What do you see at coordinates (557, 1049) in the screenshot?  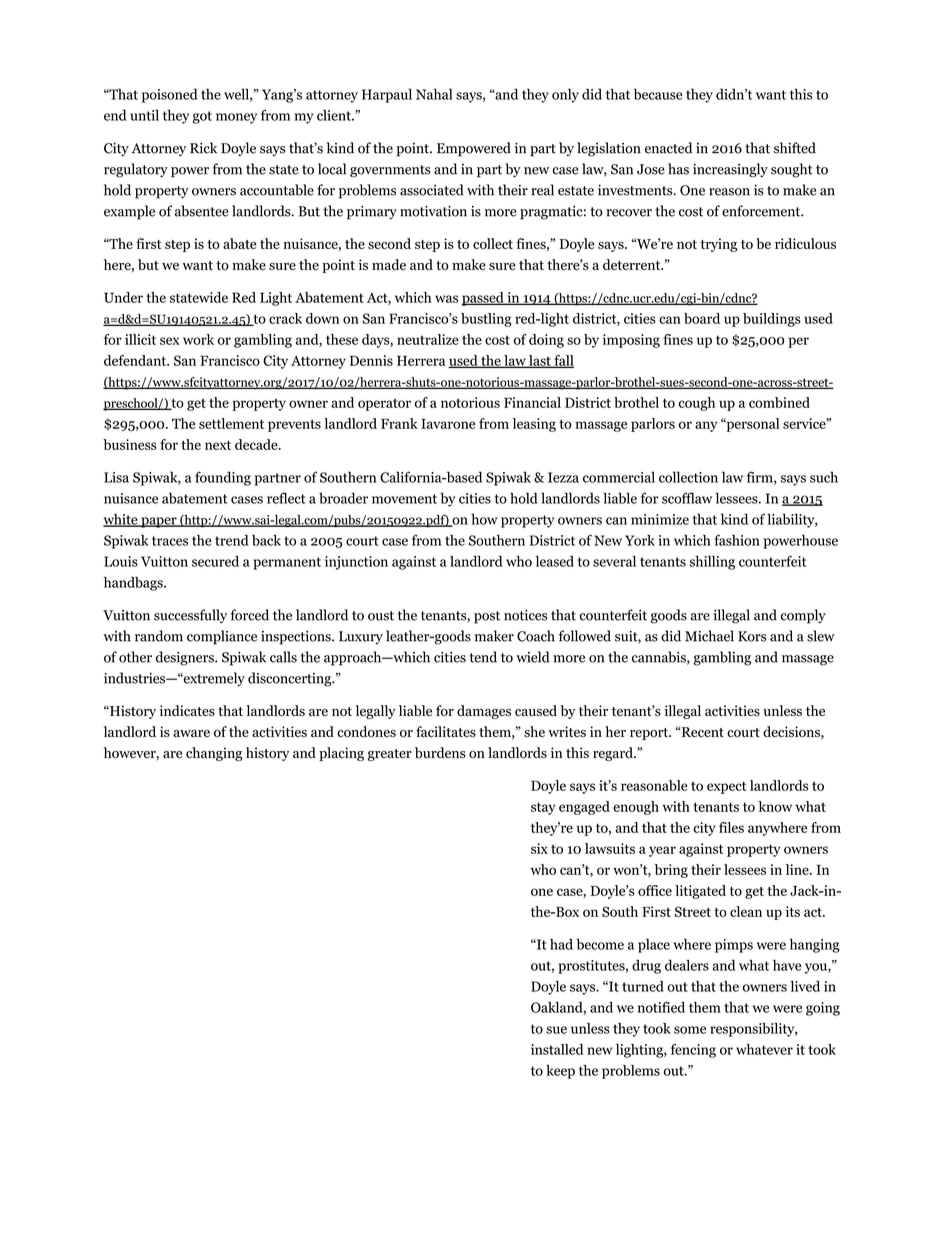 I see `installed` at bounding box center [557, 1049].
